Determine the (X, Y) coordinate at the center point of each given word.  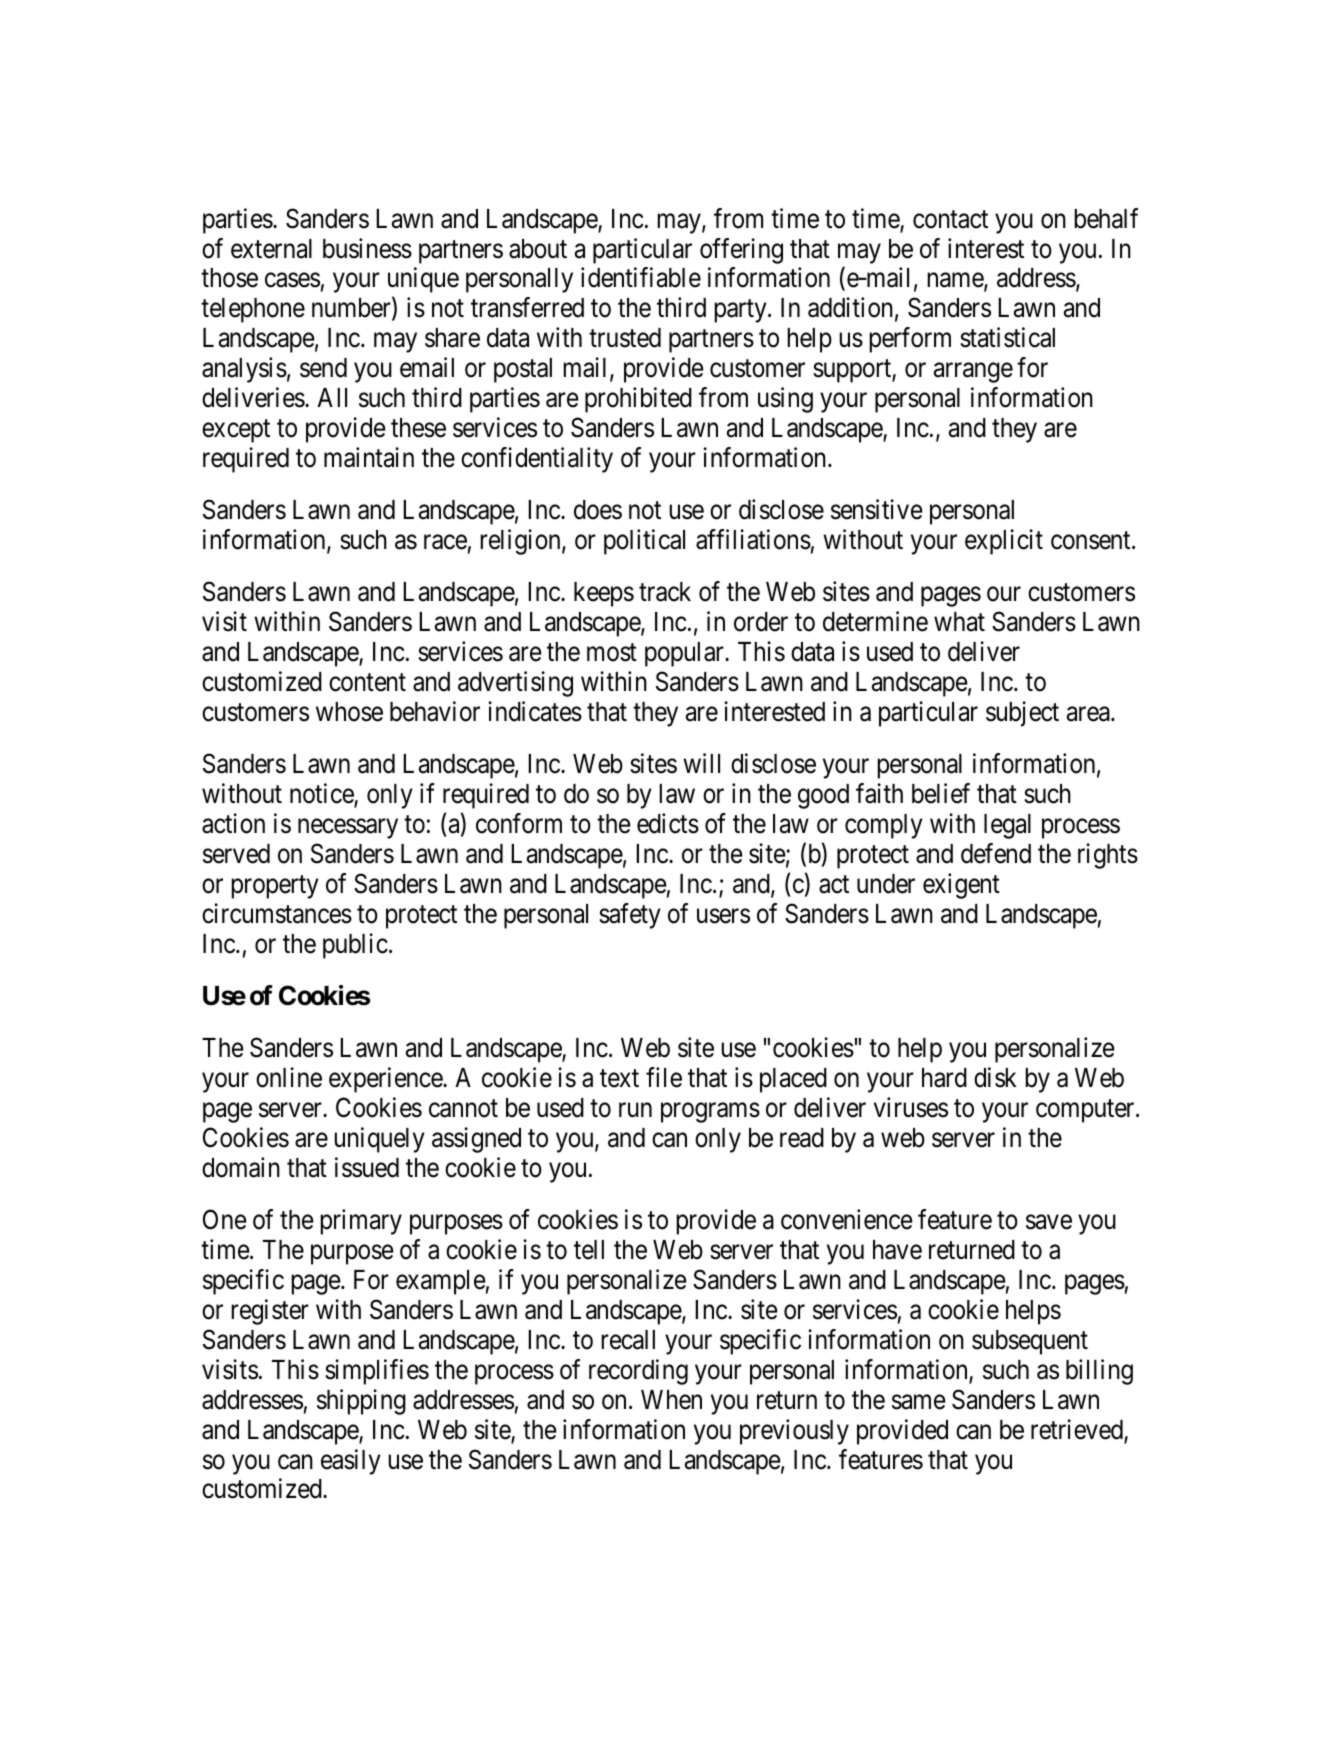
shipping (361, 1402)
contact (950, 219)
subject (1022, 714)
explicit (1004, 542)
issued (367, 1167)
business (367, 248)
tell (589, 1250)
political (644, 542)
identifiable (641, 278)
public (355, 946)
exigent (961, 886)
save (1049, 1222)
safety (630, 916)
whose (349, 712)
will (701, 763)
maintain (369, 457)
